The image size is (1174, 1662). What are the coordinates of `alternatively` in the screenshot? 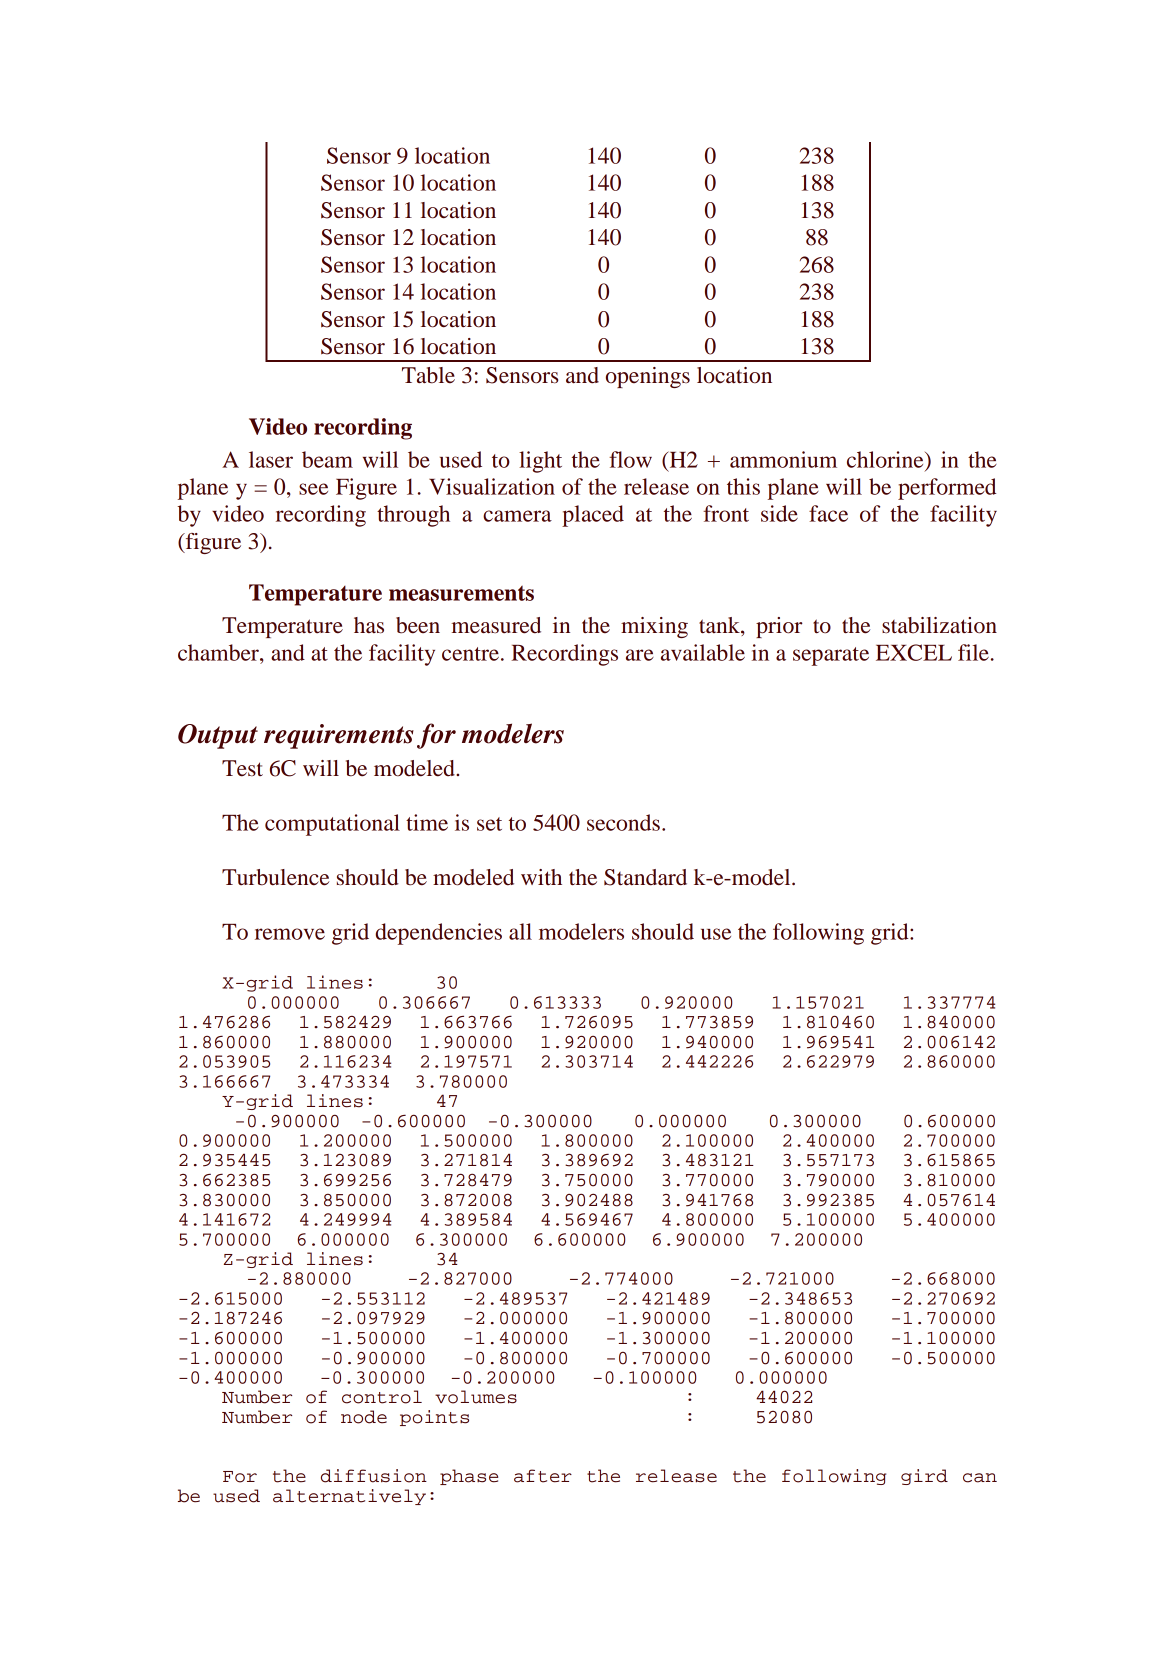 It's located at (349, 1497).
